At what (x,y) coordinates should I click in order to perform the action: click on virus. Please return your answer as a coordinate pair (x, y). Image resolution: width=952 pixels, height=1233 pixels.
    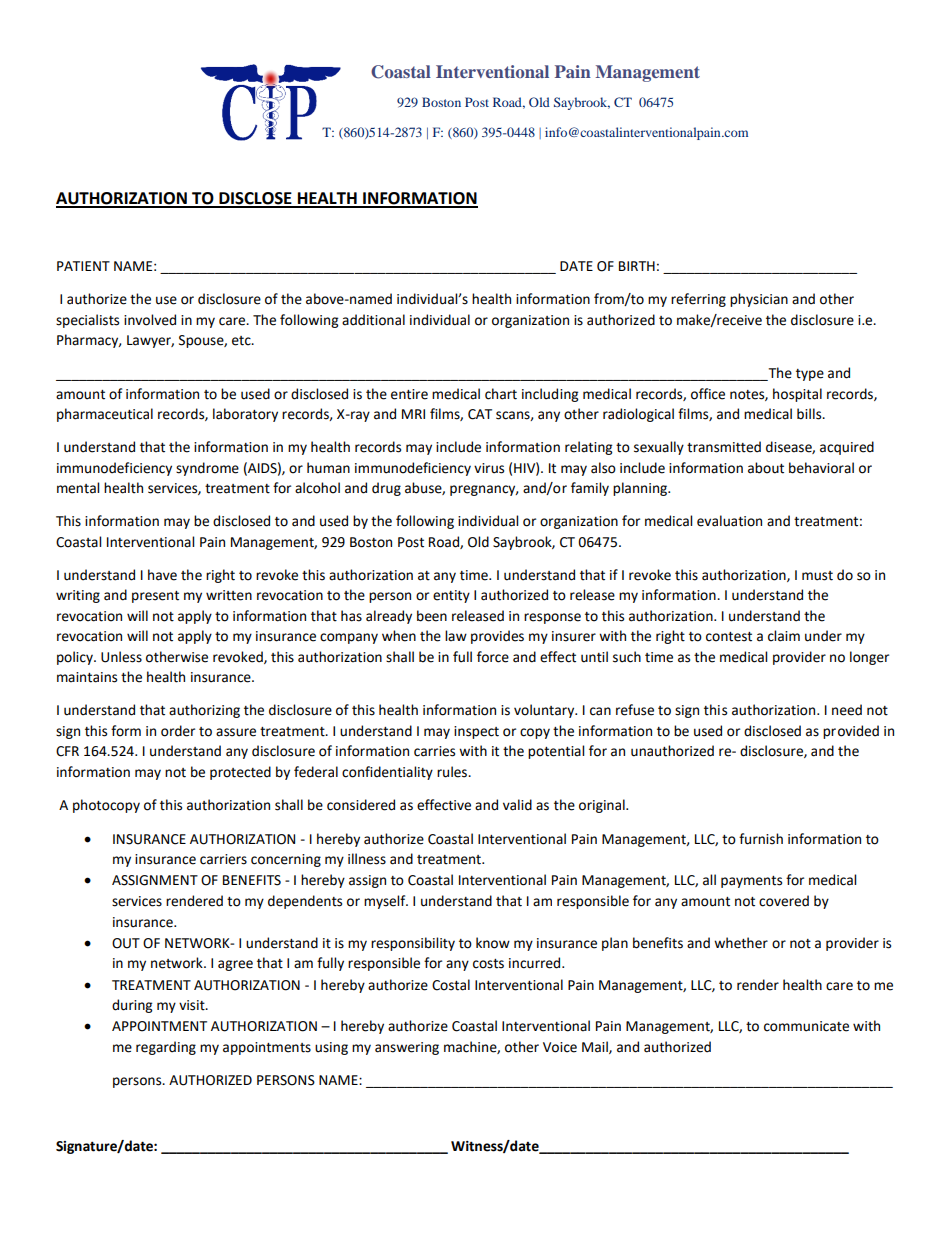
    Looking at the image, I should click on (489, 468).
